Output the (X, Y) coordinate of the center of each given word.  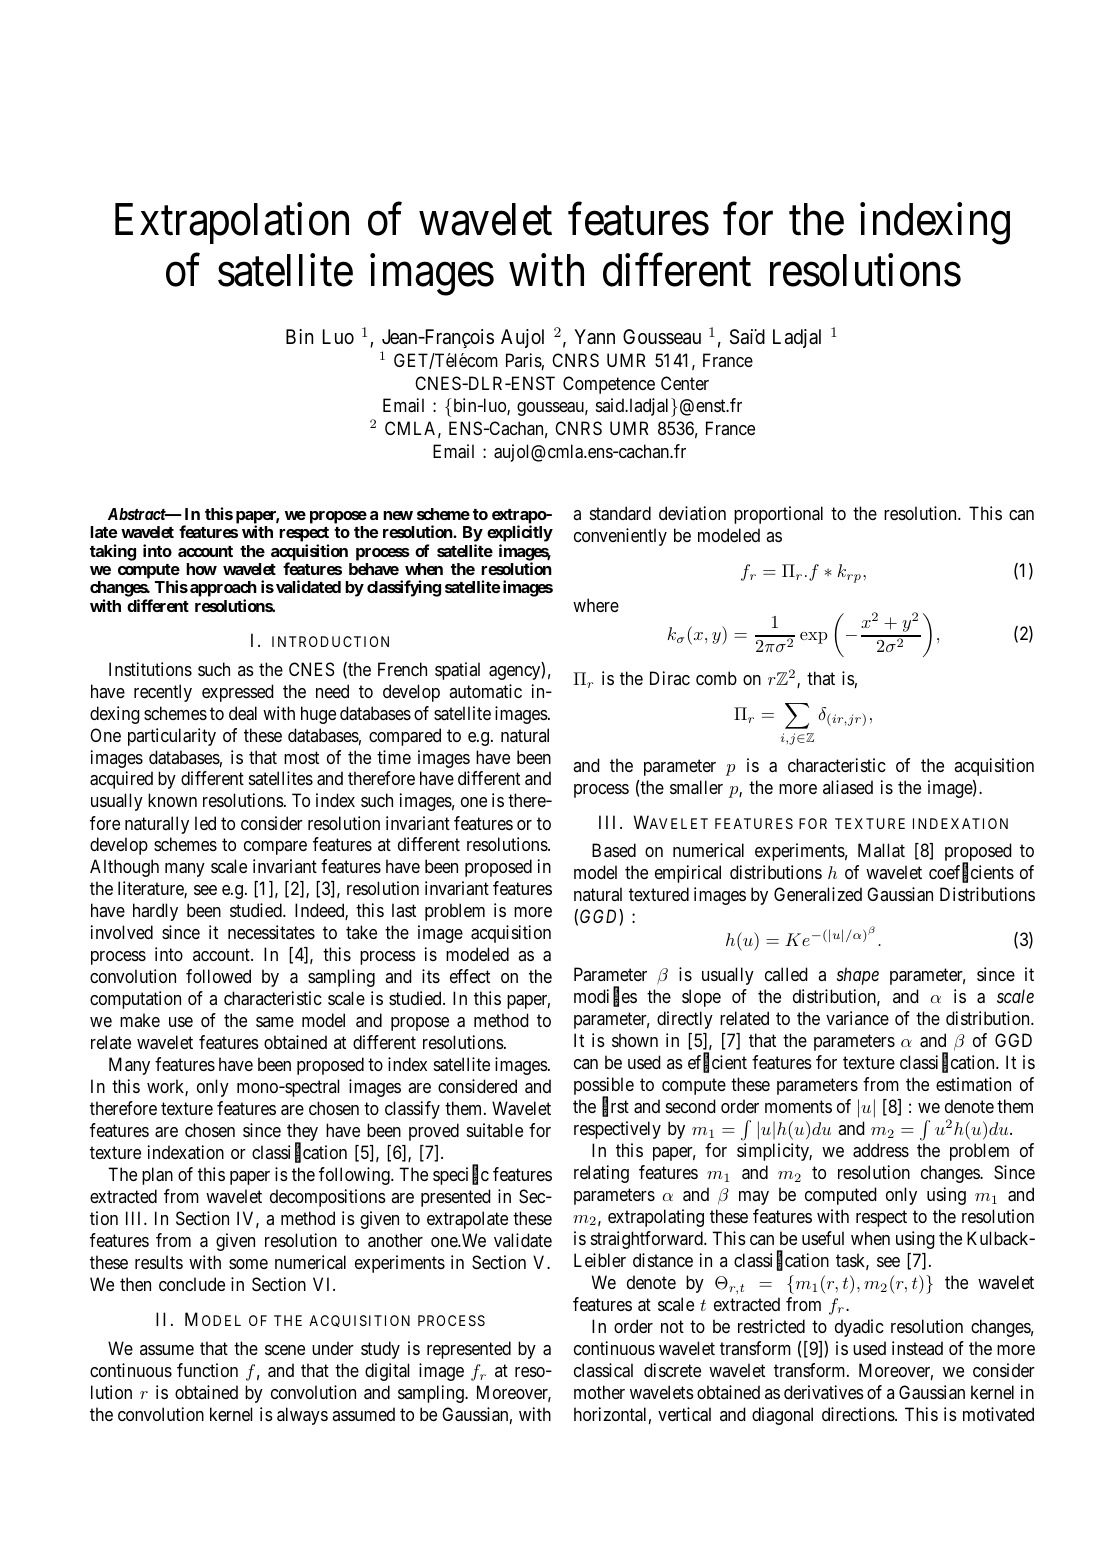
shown (635, 1040)
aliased (848, 787)
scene (285, 1350)
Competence (609, 385)
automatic (485, 691)
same (275, 1022)
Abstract (137, 514)
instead (917, 1348)
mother (599, 1392)
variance (857, 1018)
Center (685, 383)
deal (243, 713)
